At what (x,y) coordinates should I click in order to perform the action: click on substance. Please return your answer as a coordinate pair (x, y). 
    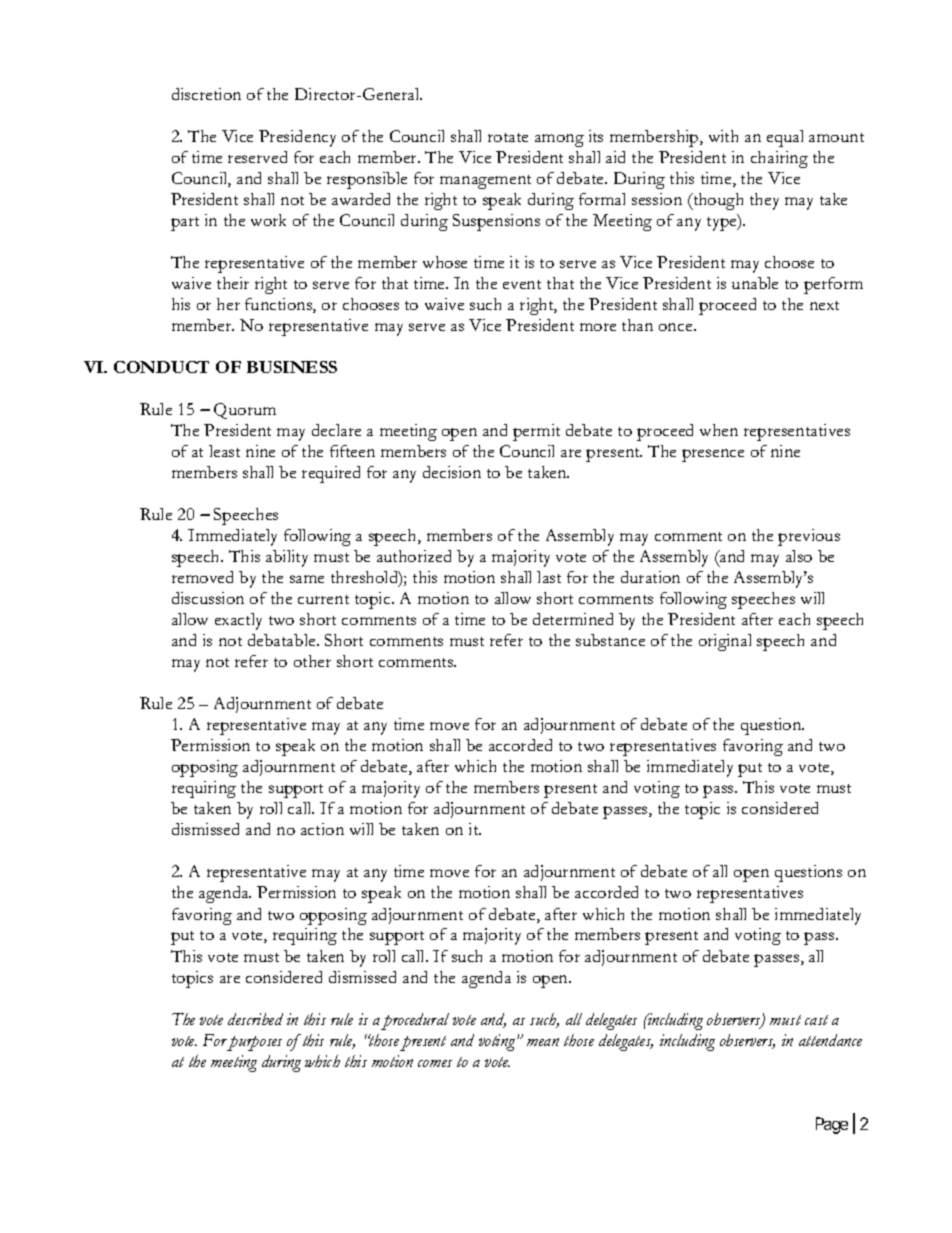
    Looking at the image, I should click on (610, 640).
